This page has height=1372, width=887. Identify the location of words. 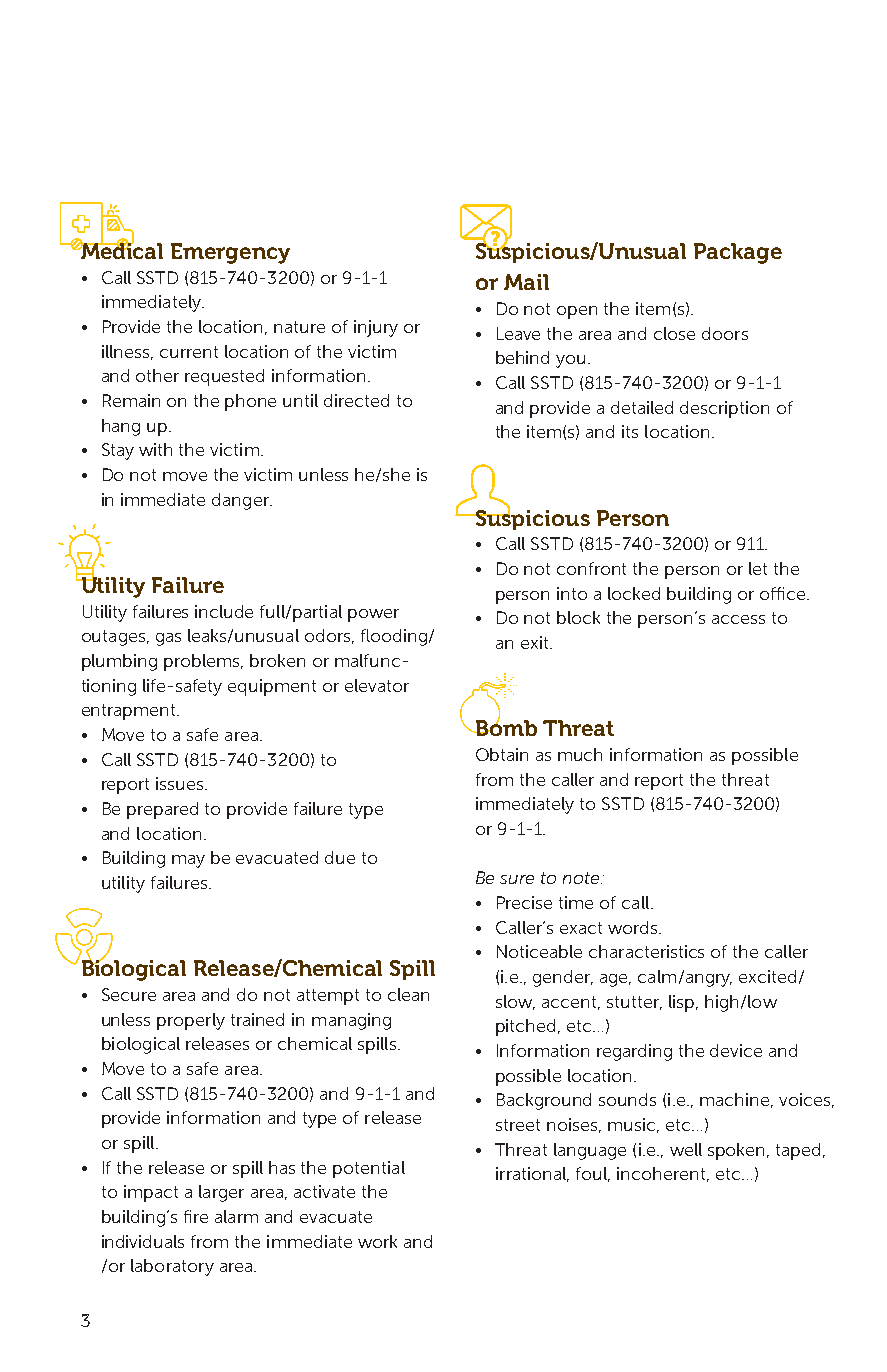
(634, 927).
